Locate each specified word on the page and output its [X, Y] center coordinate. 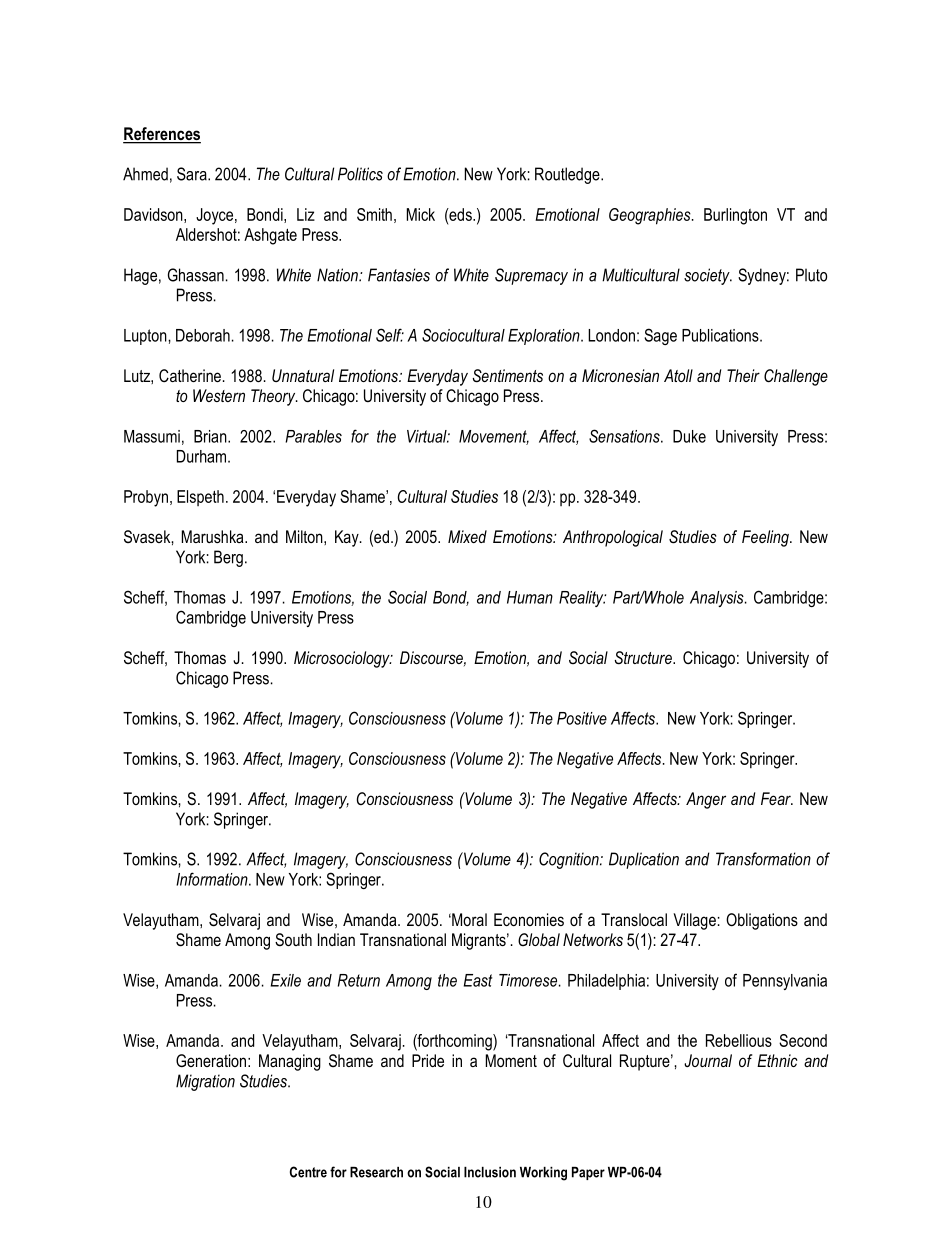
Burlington [735, 216]
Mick [421, 214]
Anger [706, 800]
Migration [205, 1082]
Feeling [766, 538]
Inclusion [490, 1172]
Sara [193, 174]
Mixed [467, 536]
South [293, 939]
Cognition [570, 860]
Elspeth [200, 498]
